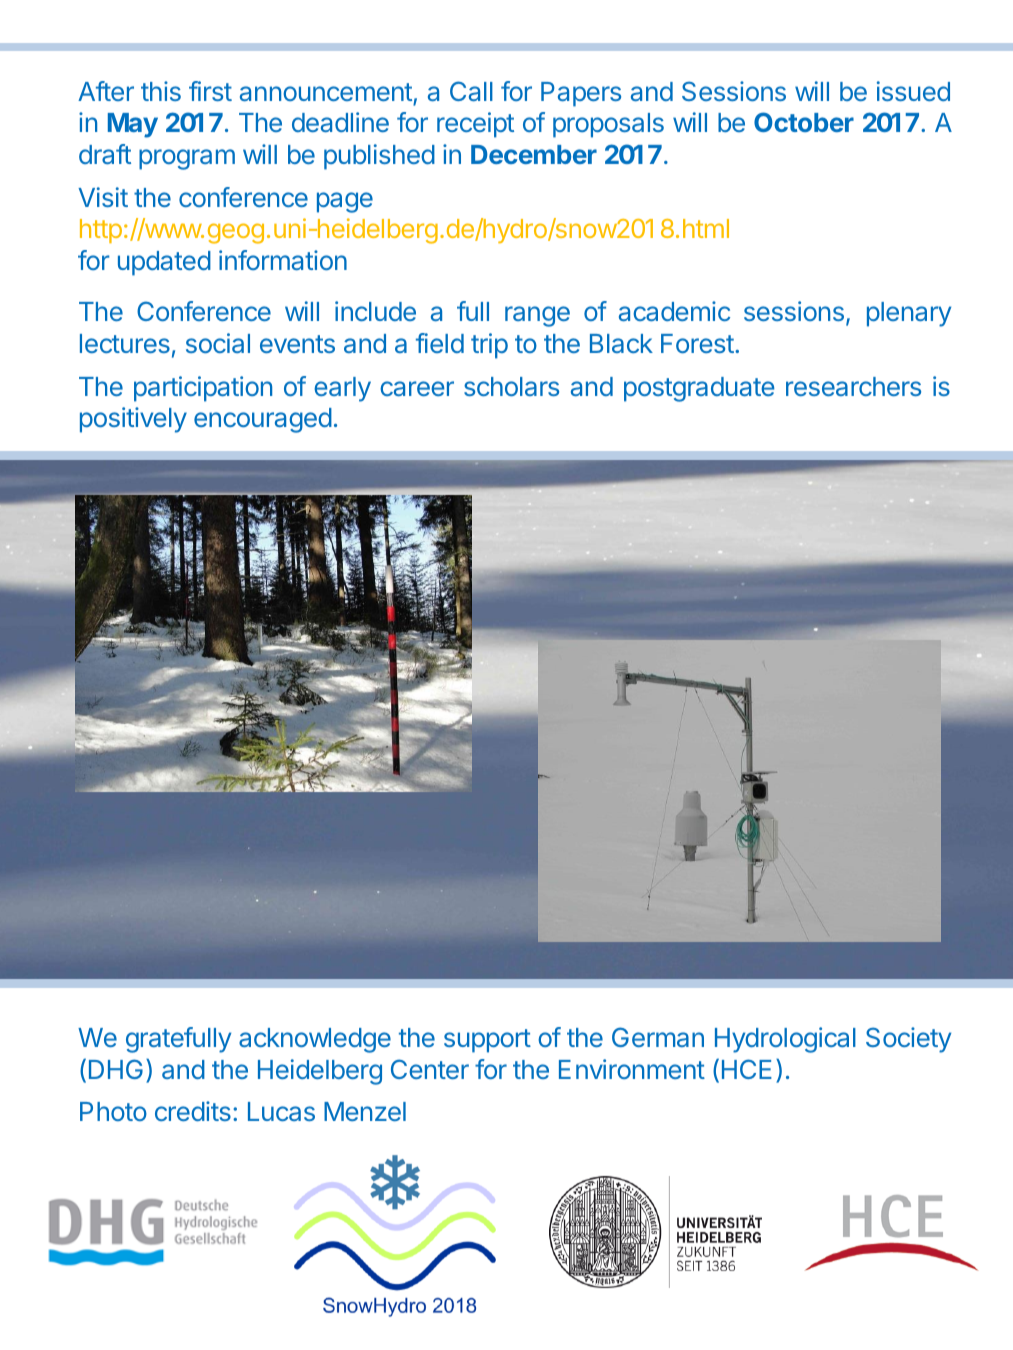 The height and width of the screenshot is (1350, 1013). Describe the element at coordinates (193, 1111) in the screenshot. I see `credits` at that location.
